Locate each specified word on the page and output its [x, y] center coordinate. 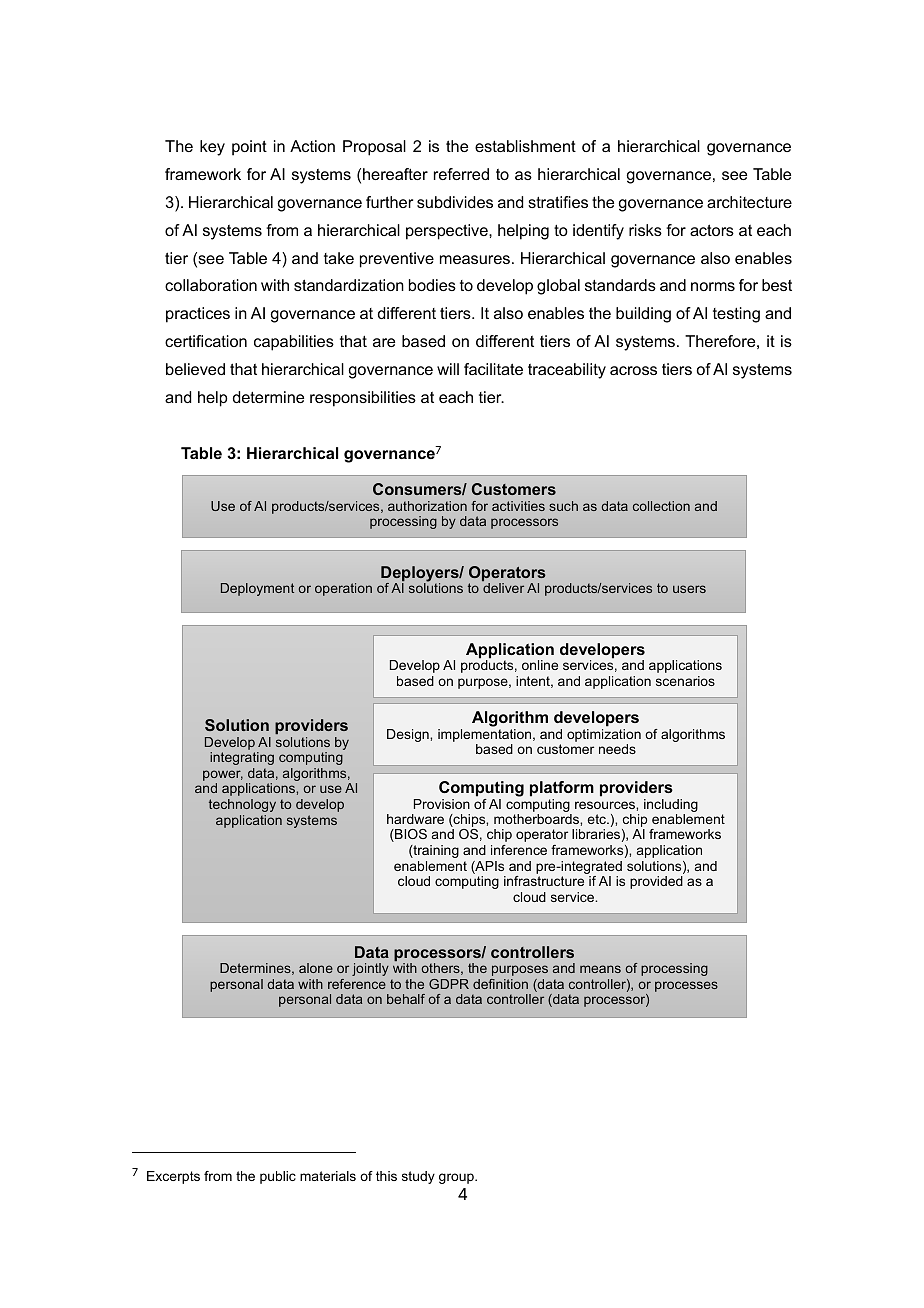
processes [686, 986]
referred [461, 174]
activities [518, 506]
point [249, 148]
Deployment [257, 589]
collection [661, 506]
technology [242, 805]
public [278, 1177]
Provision [442, 804]
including [671, 805]
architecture [749, 202]
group [457, 1178]
